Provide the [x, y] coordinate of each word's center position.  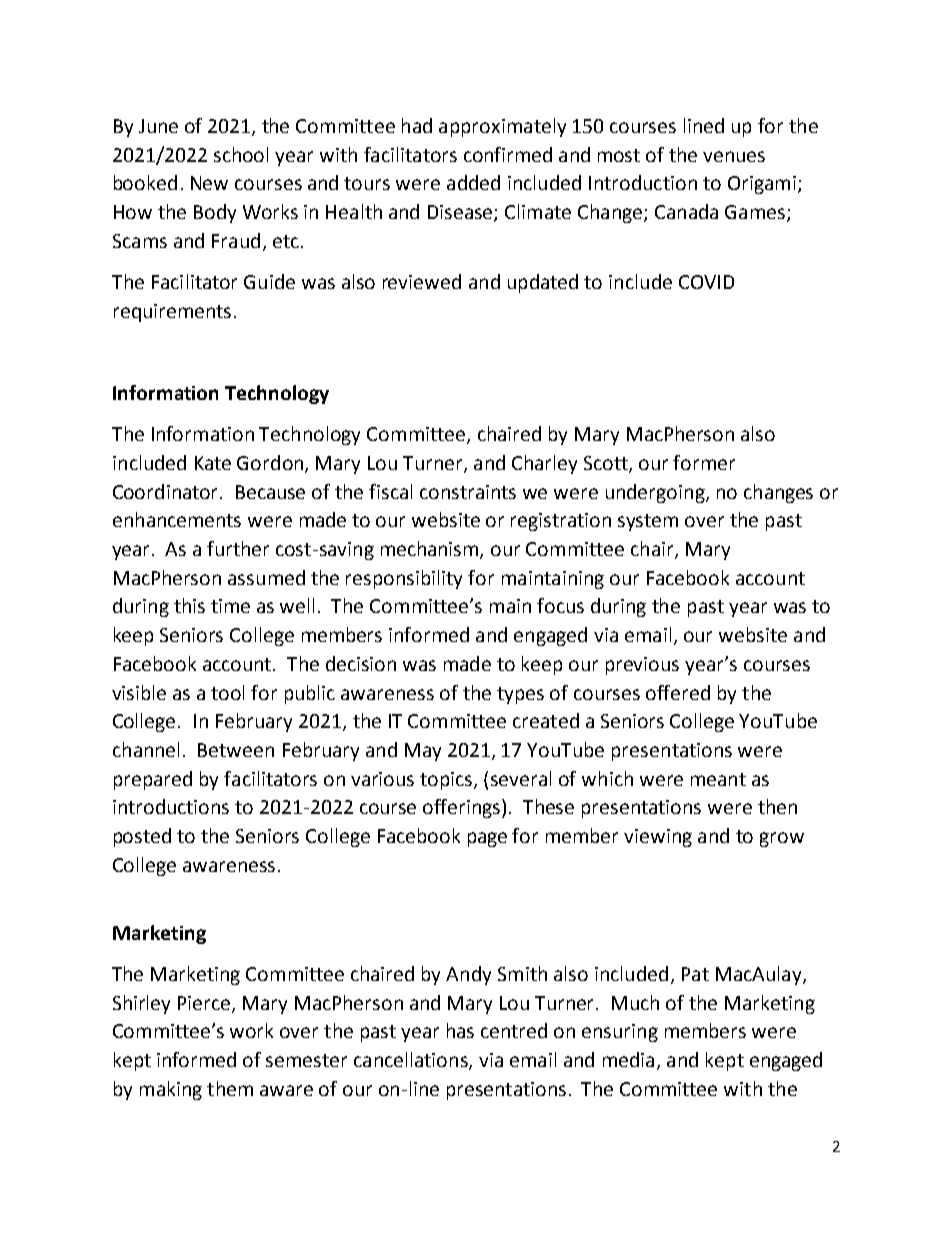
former [704, 462]
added [473, 182]
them [230, 1088]
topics [447, 781]
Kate [213, 463]
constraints [468, 492]
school [241, 154]
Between [236, 750]
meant [718, 779]
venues [734, 156]
